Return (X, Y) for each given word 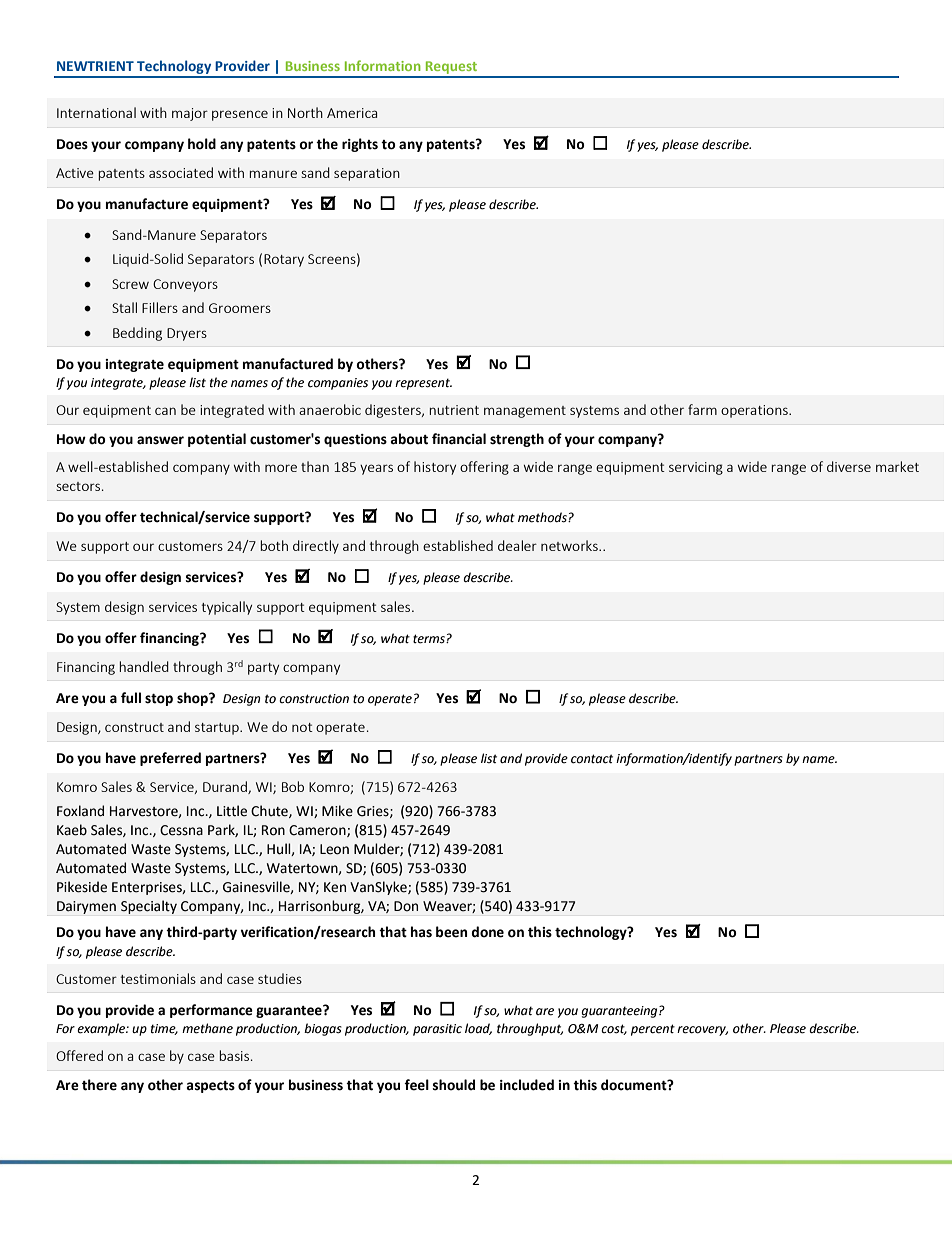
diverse (849, 466)
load (478, 1029)
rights (360, 145)
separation (367, 174)
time (164, 1029)
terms (430, 639)
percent (653, 1030)
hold (202, 144)
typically (227, 608)
